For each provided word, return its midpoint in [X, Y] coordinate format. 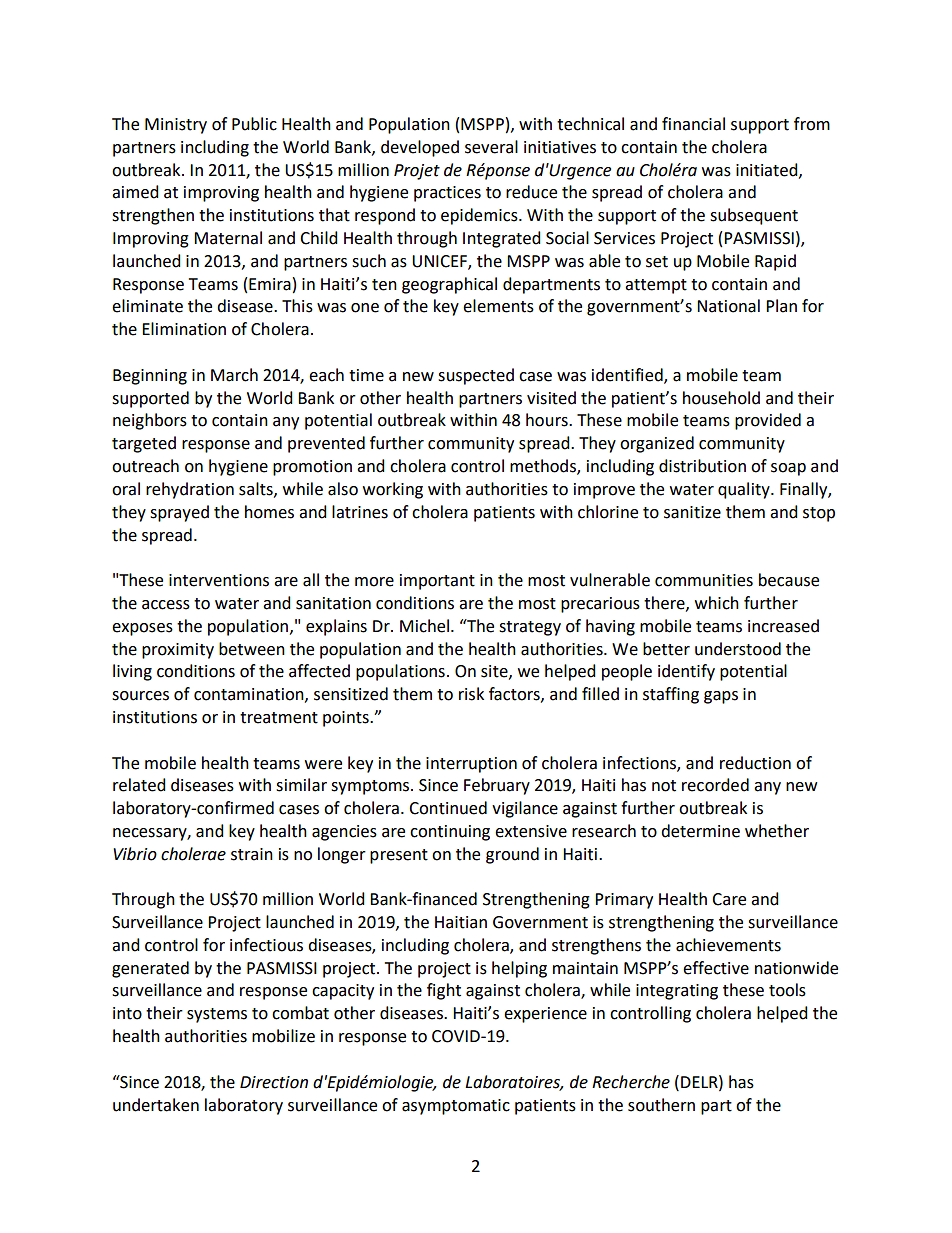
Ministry [176, 126]
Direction [274, 1082]
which [717, 603]
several [491, 147]
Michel [424, 626]
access [166, 605]
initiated [768, 170]
